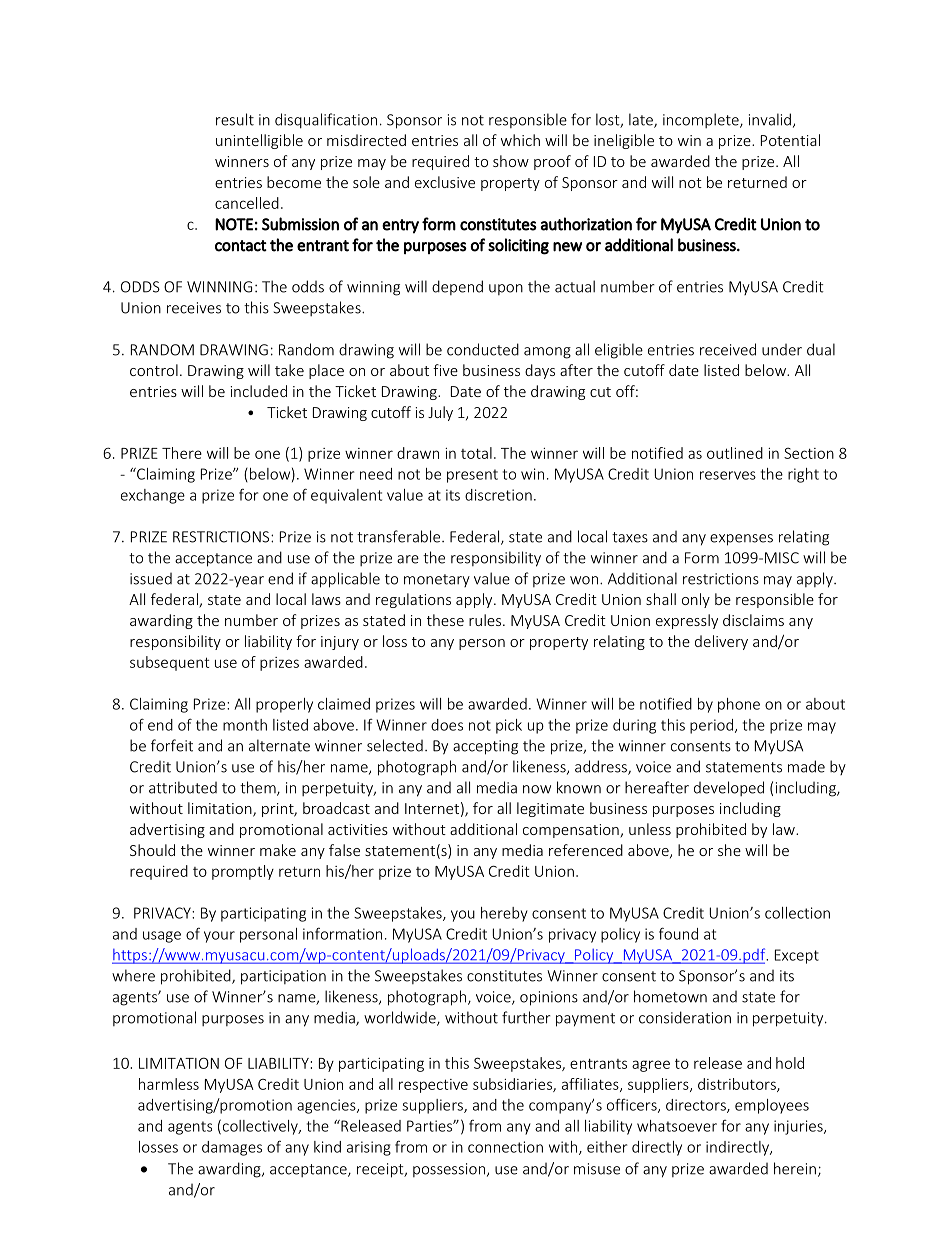 This page has width=952, height=1233. I want to click on damages, so click(232, 1148).
